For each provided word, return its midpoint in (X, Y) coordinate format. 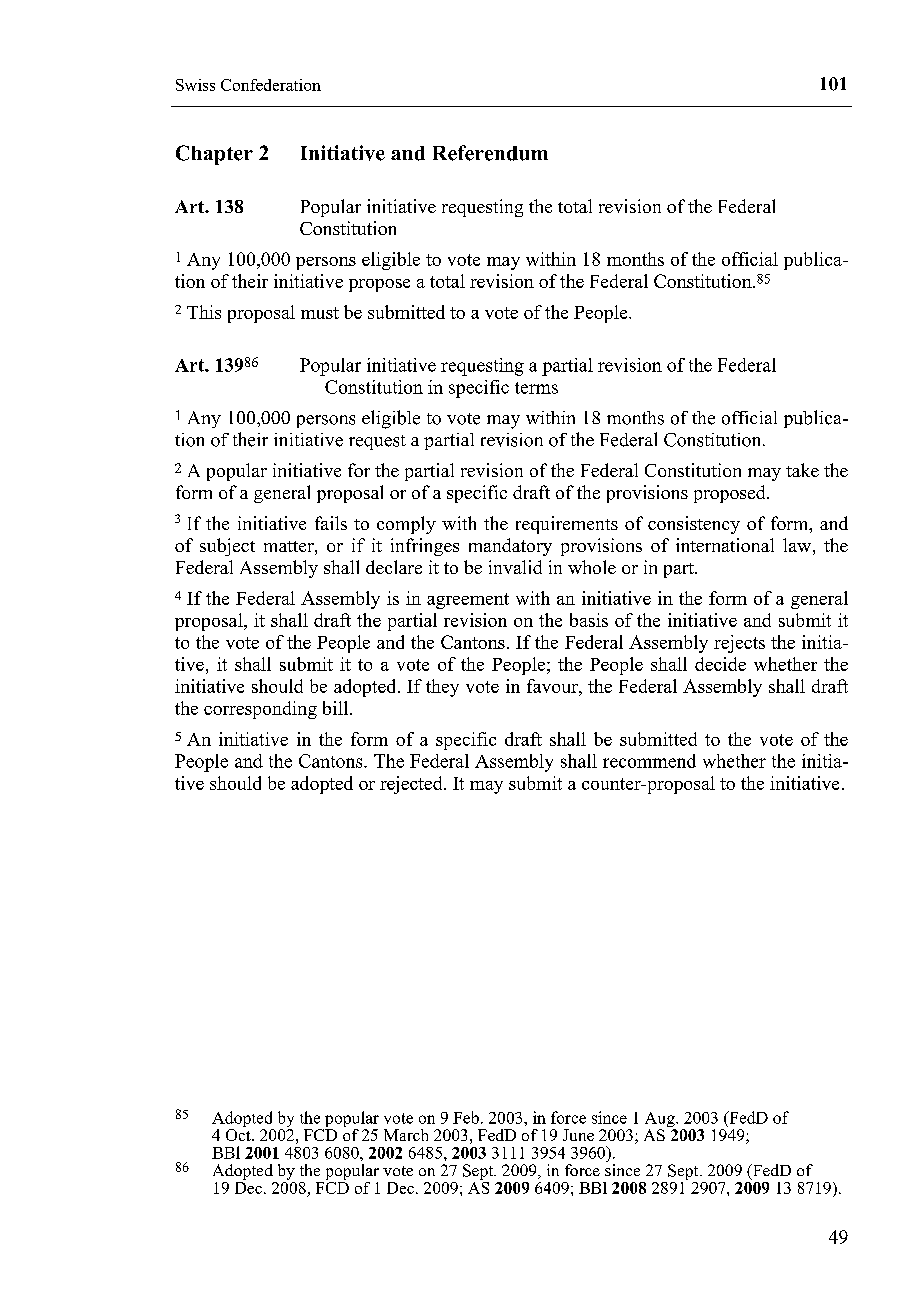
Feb (466, 1117)
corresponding (260, 710)
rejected (412, 785)
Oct (239, 1133)
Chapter (214, 155)
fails (331, 523)
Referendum (490, 153)
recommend (649, 761)
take (802, 470)
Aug (661, 1121)
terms (536, 388)
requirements (567, 525)
